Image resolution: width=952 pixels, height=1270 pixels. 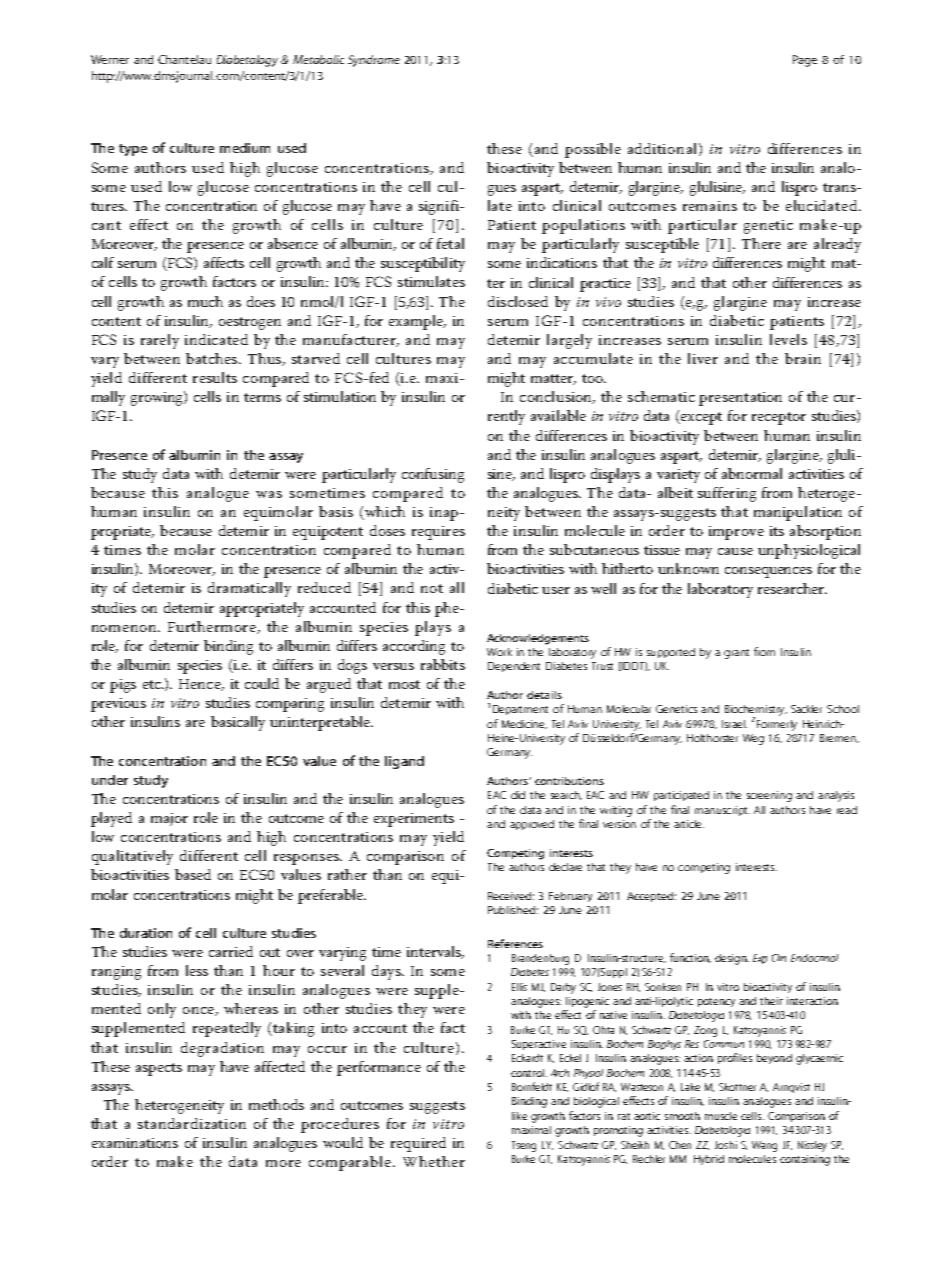 What do you see at coordinates (169, 819) in the page?
I see `major` at bounding box center [169, 819].
